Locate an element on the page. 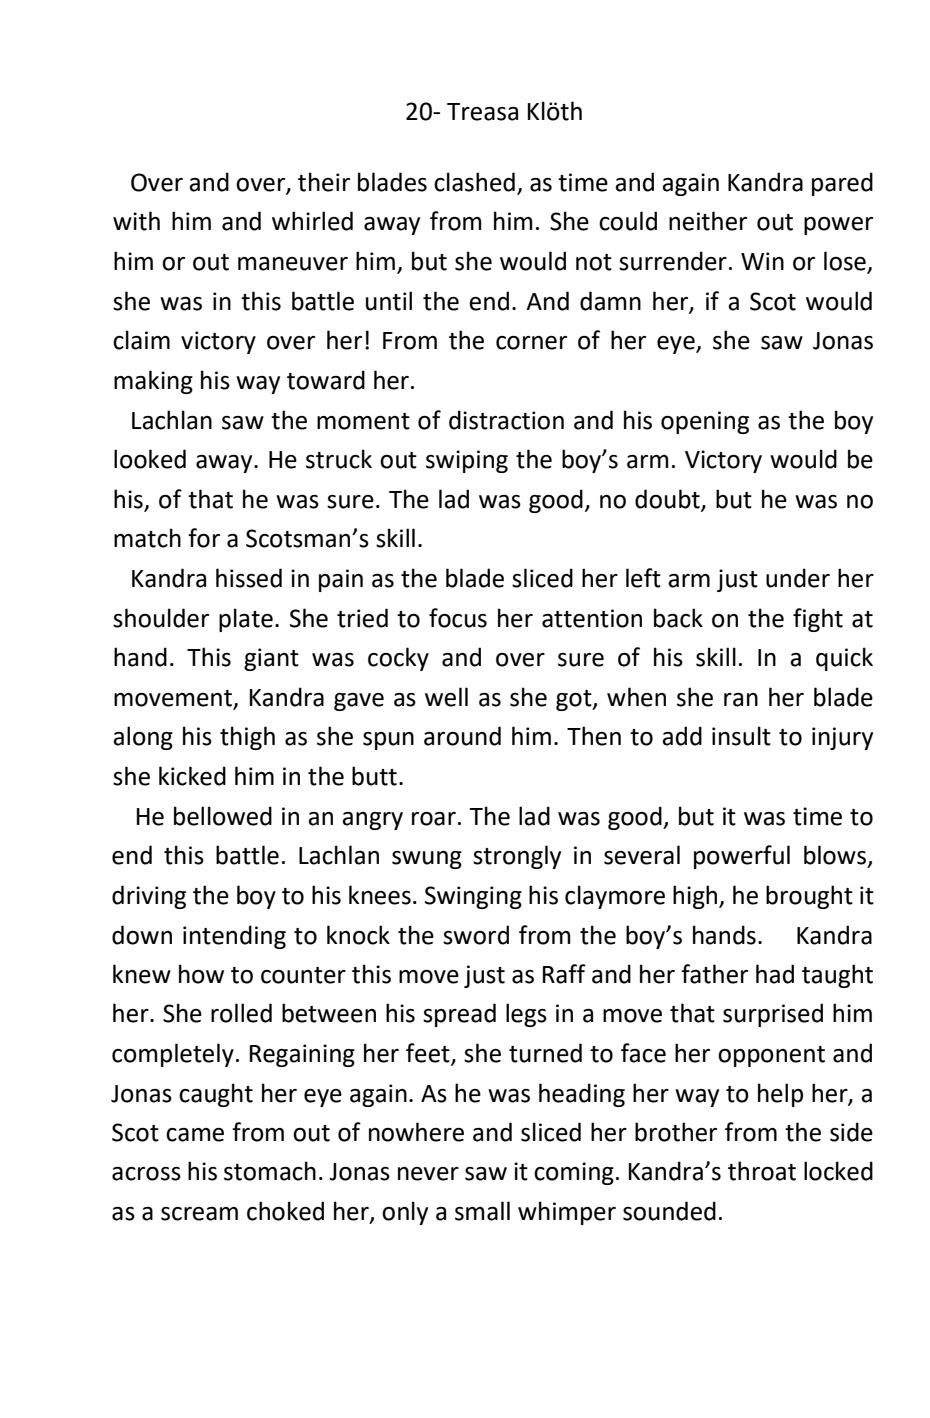 The image size is (930, 1418). insult is located at coordinates (741, 736).
